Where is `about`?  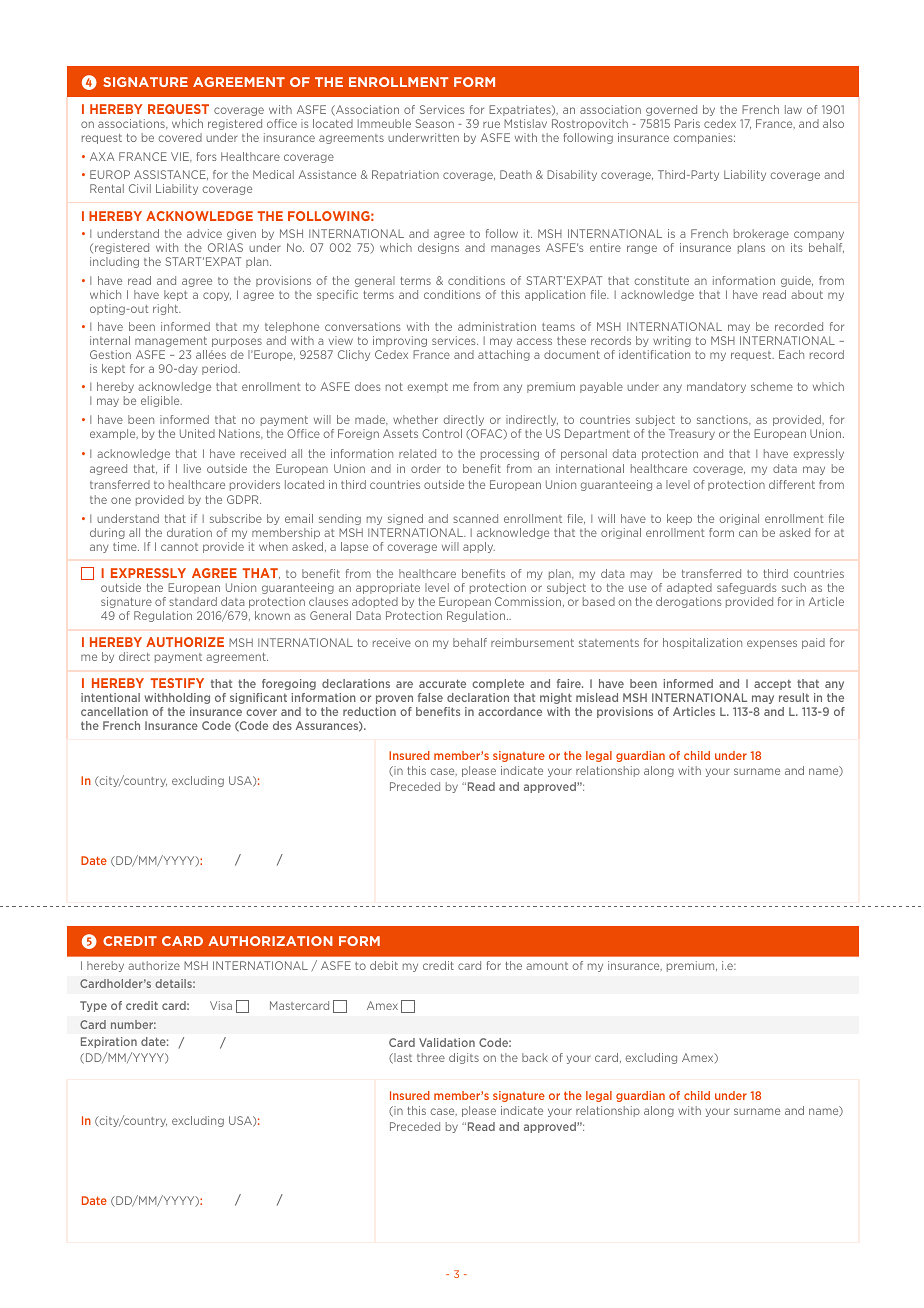
about is located at coordinates (807, 294).
